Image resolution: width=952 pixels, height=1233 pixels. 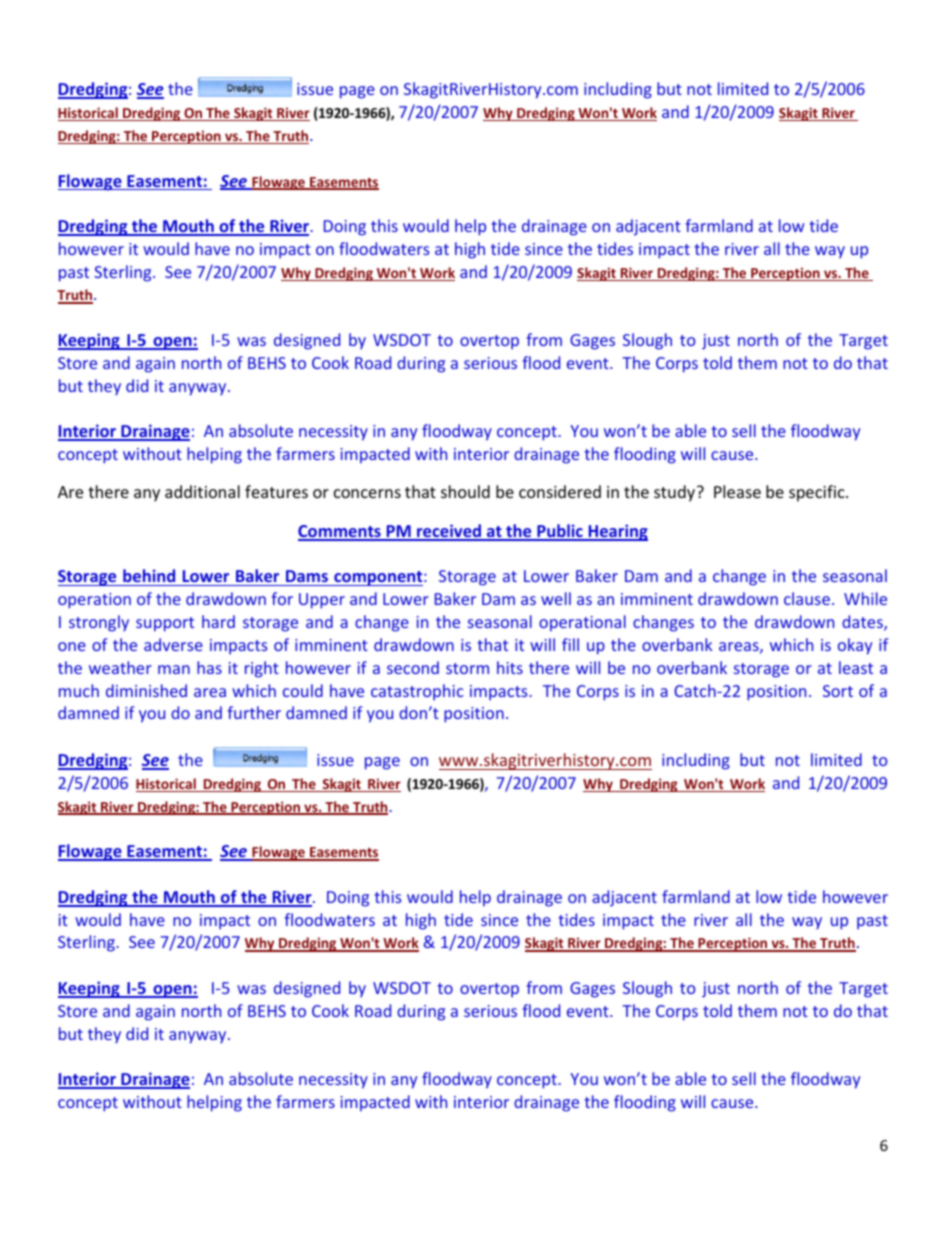 What do you see at coordinates (556, 598) in the screenshot?
I see `well` at bounding box center [556, 598].
